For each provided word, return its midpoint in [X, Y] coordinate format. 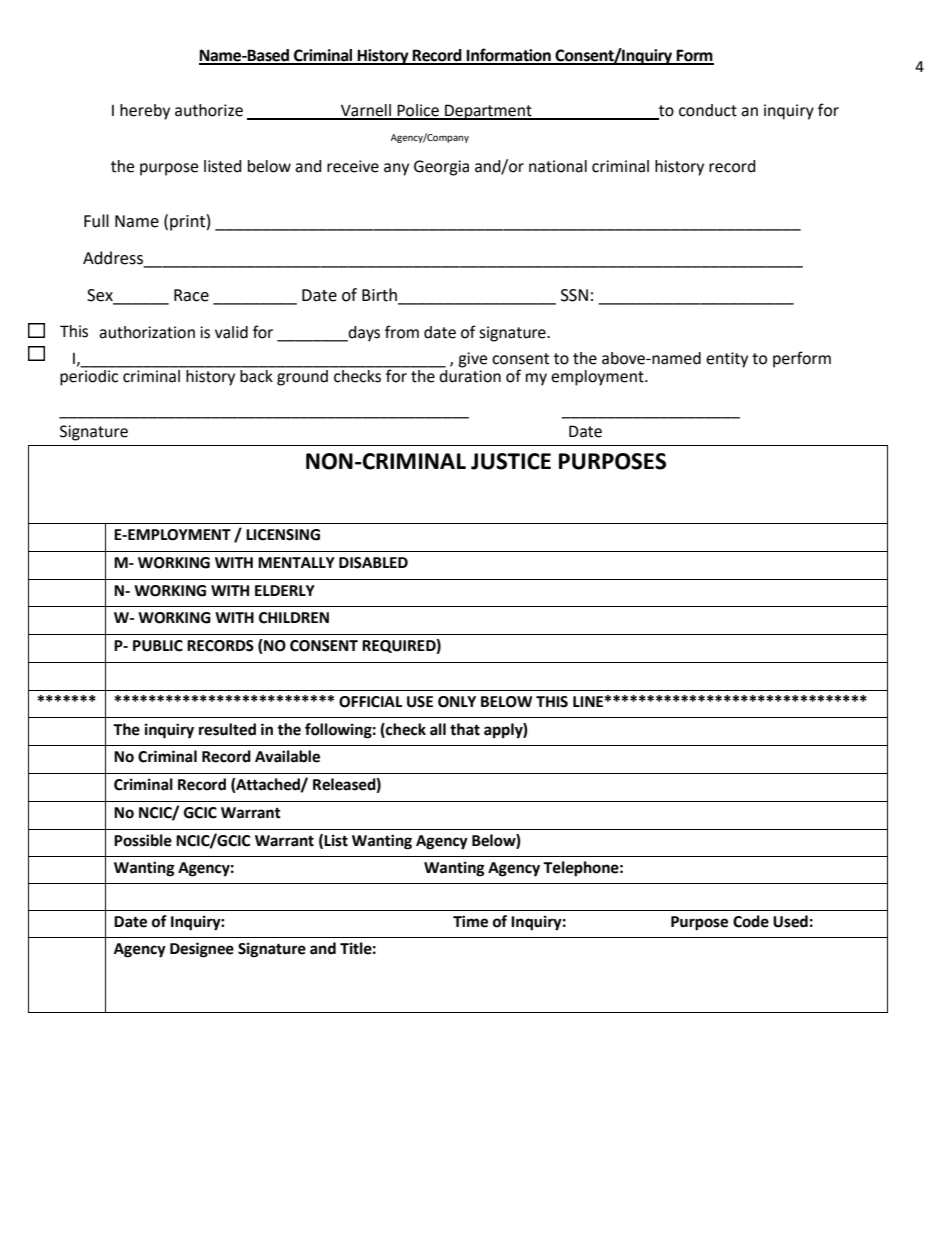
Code [751, 921]
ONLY [457, 702]
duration [469, 375]
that [465, 729]
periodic [90, 376]
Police [418, 111]
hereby [145, 112]
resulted [227, 729]
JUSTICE [511, 461]
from [402, 332]
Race [191, 295]
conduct [708, 110]
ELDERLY [285, 590]
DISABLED [373, 563]
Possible [143, 840]
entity [727, 360]
